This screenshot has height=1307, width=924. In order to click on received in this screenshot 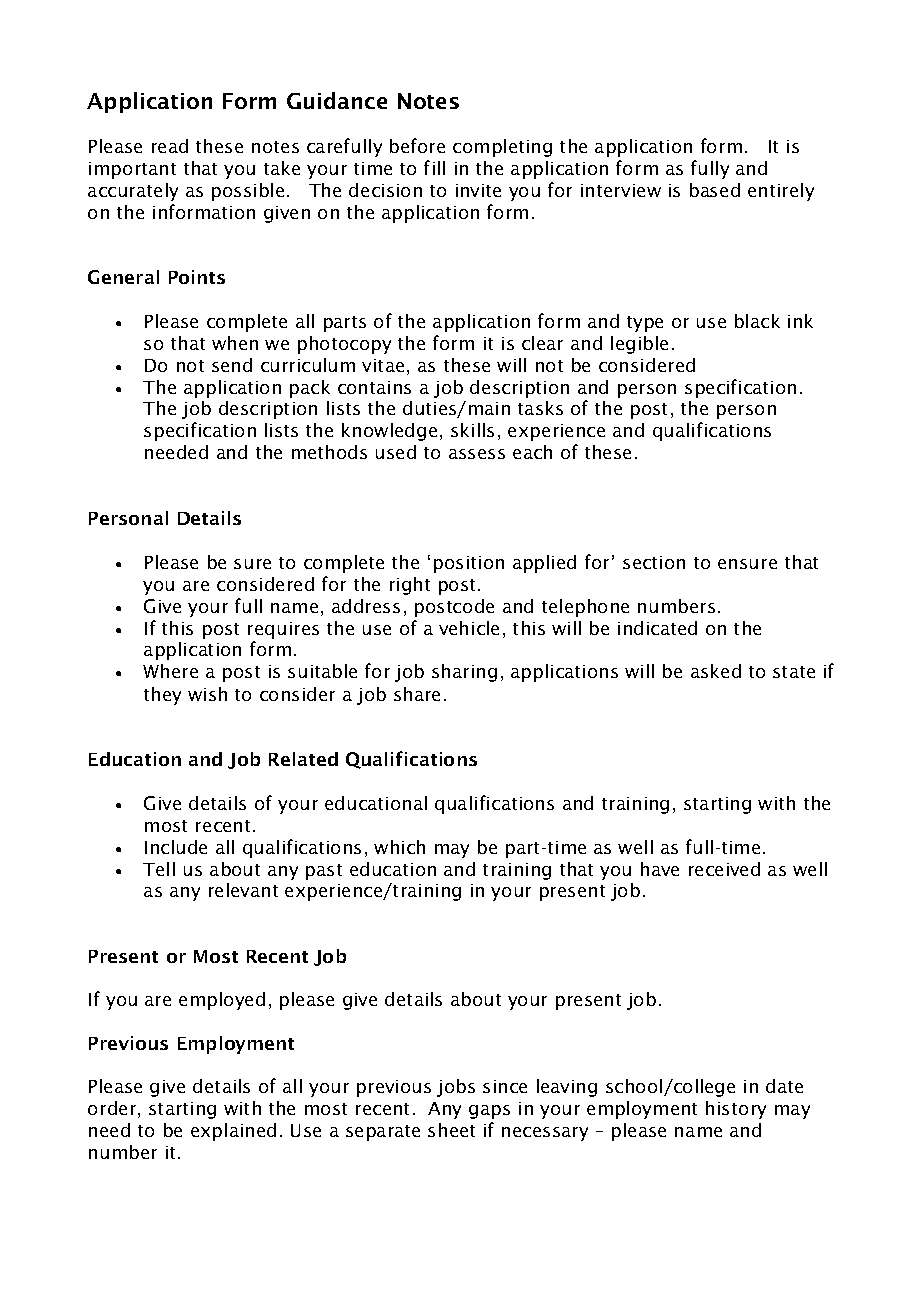, I will do `click(724, 869)`.
